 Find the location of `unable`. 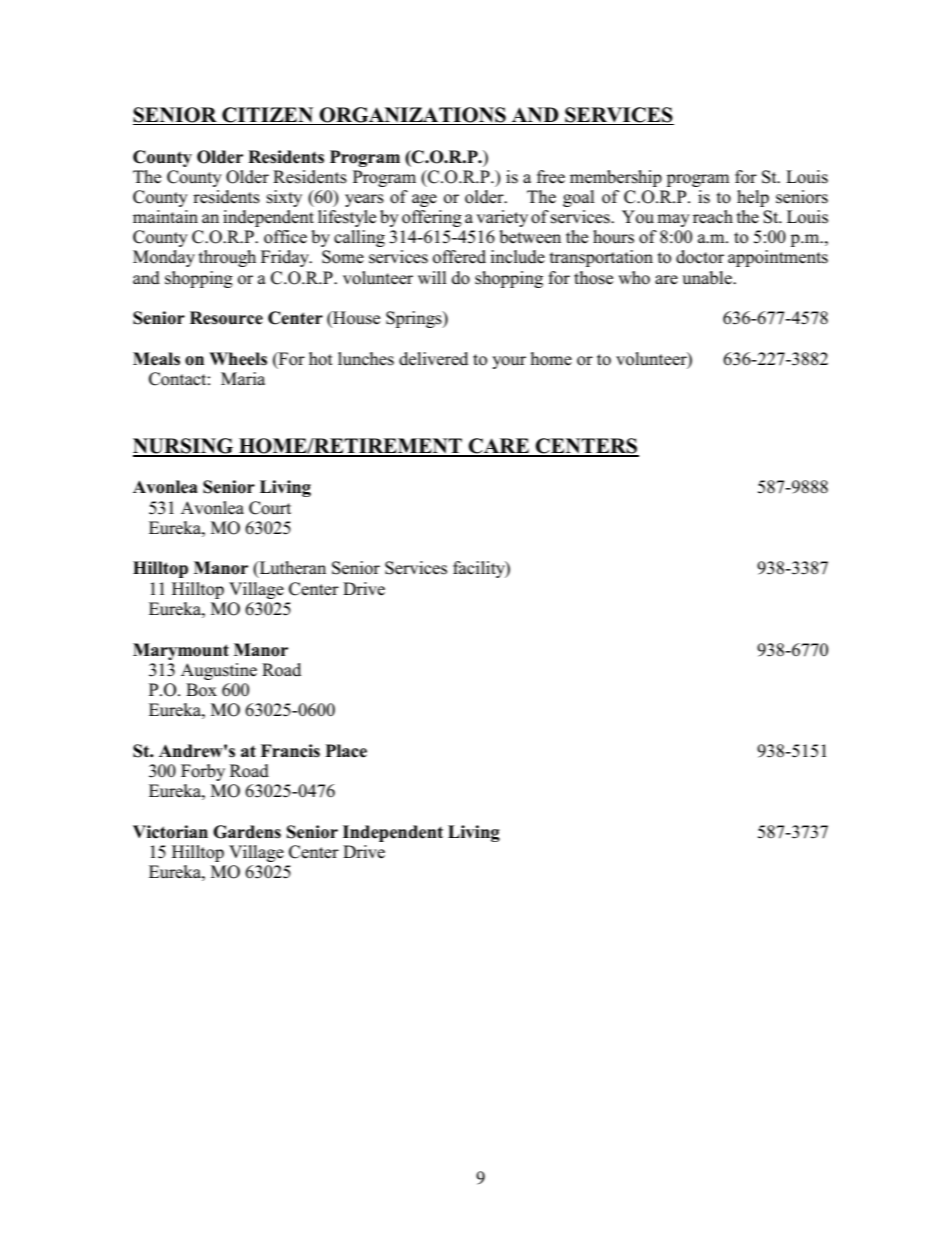

unable is located at coordinates (708, 278).
